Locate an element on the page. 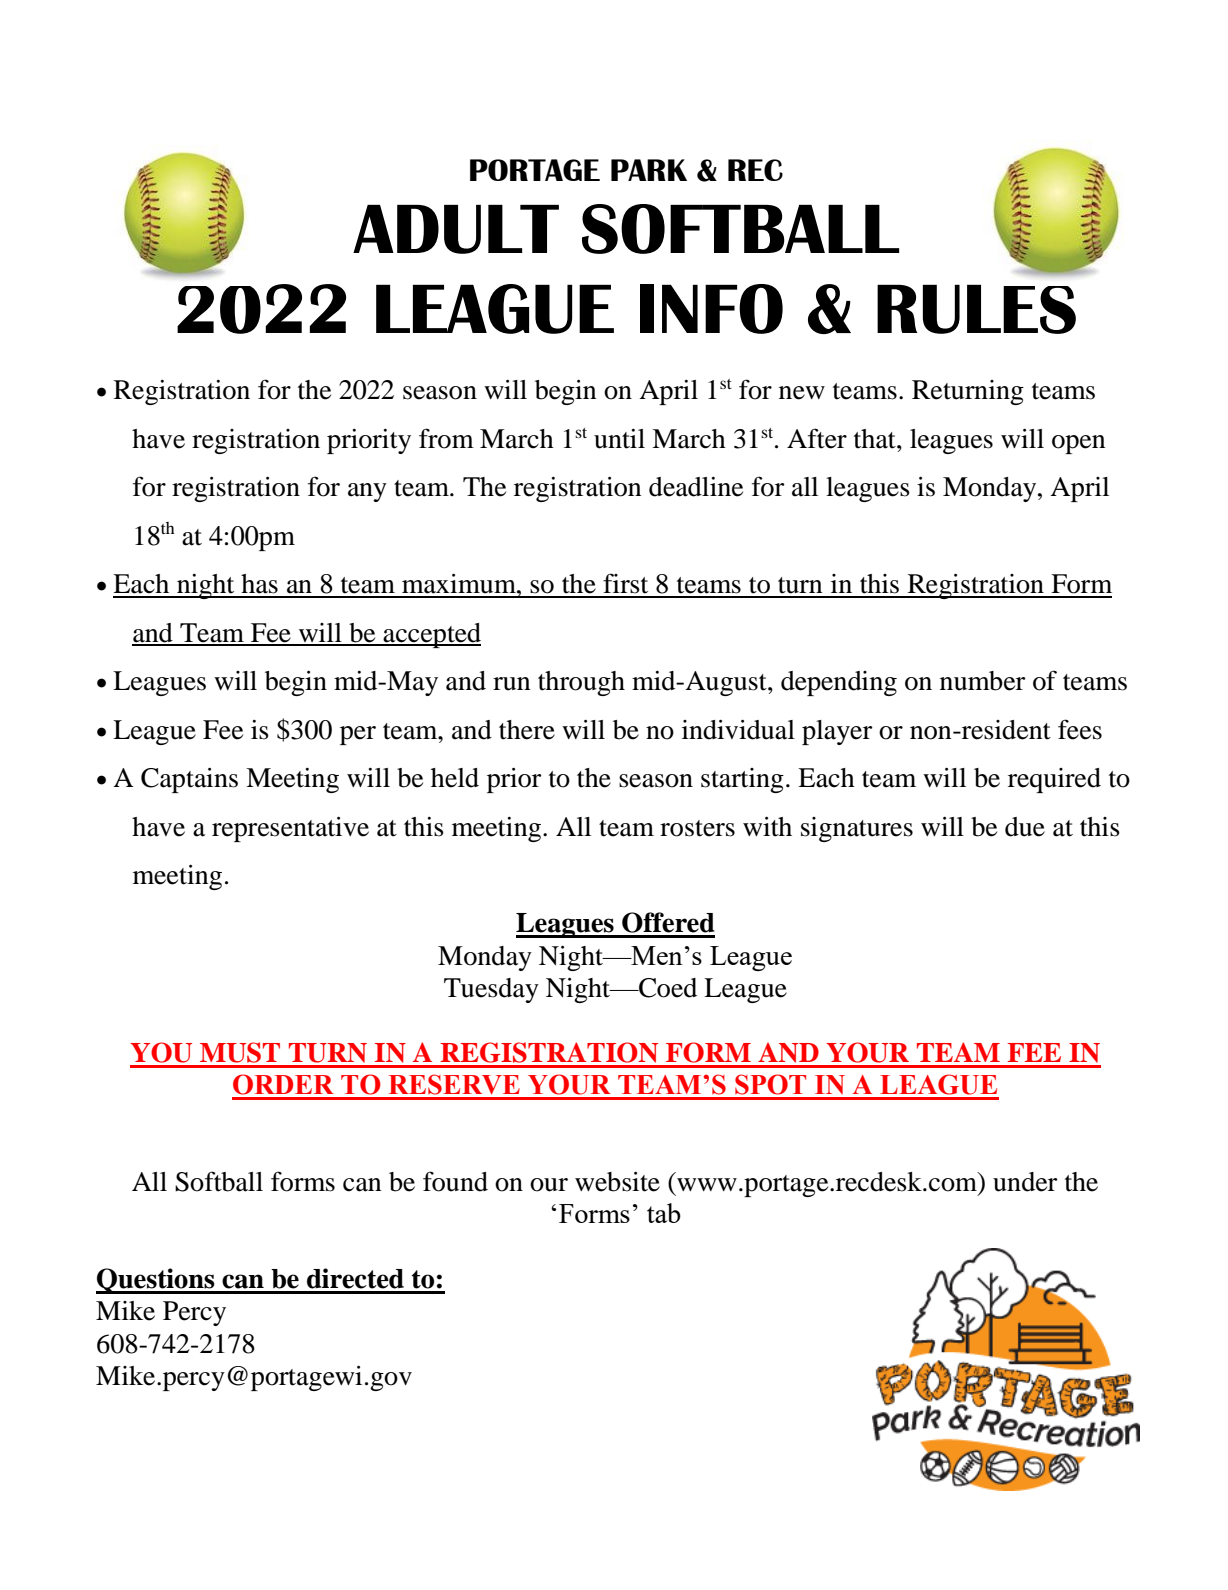 Image resolution: width=1228 pixels, height=1590 pixels. rosters is located at coordinates (697, 828).
